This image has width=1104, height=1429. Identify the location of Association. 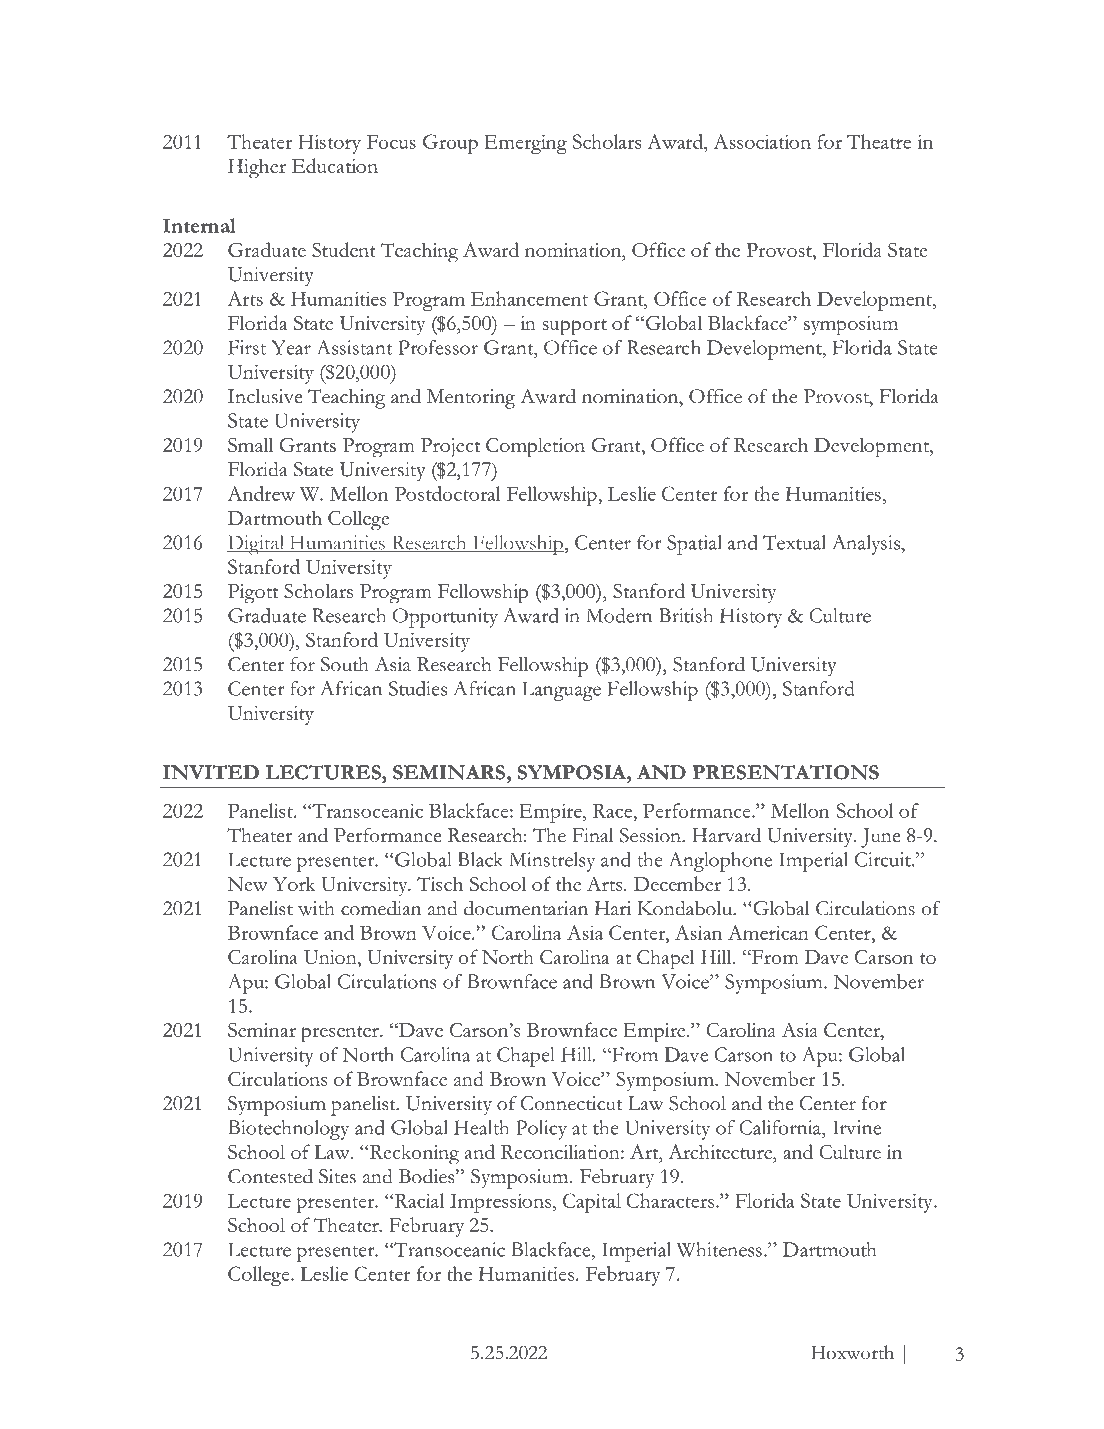
(762, 141).
